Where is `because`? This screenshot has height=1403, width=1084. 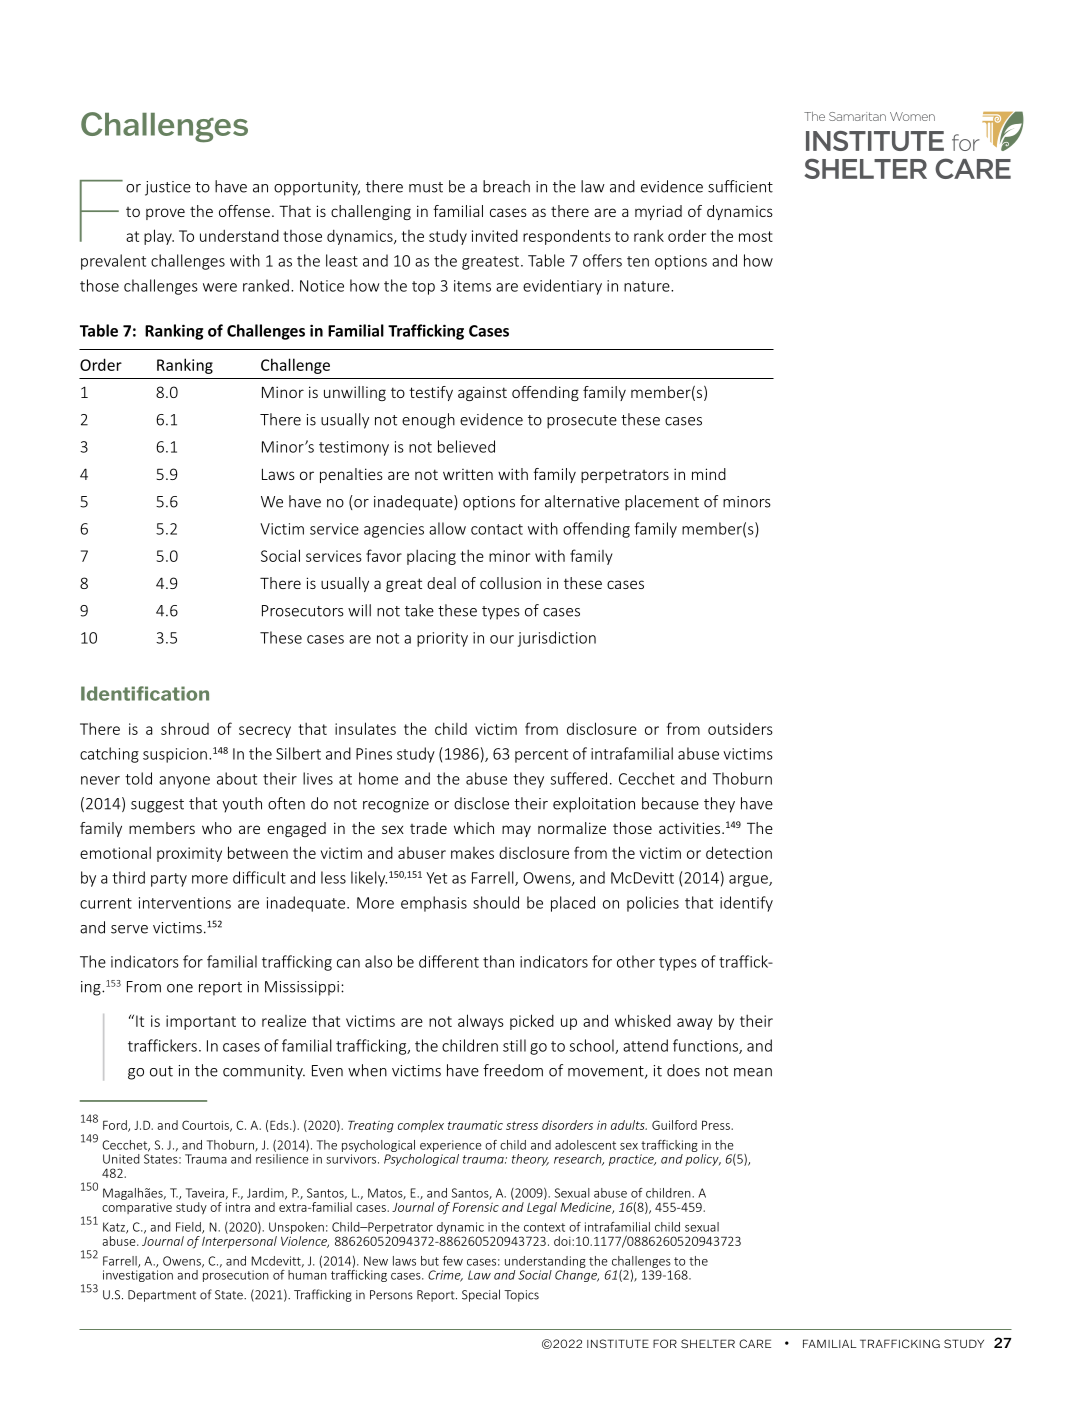 because is located at coordinates (670, 803).
